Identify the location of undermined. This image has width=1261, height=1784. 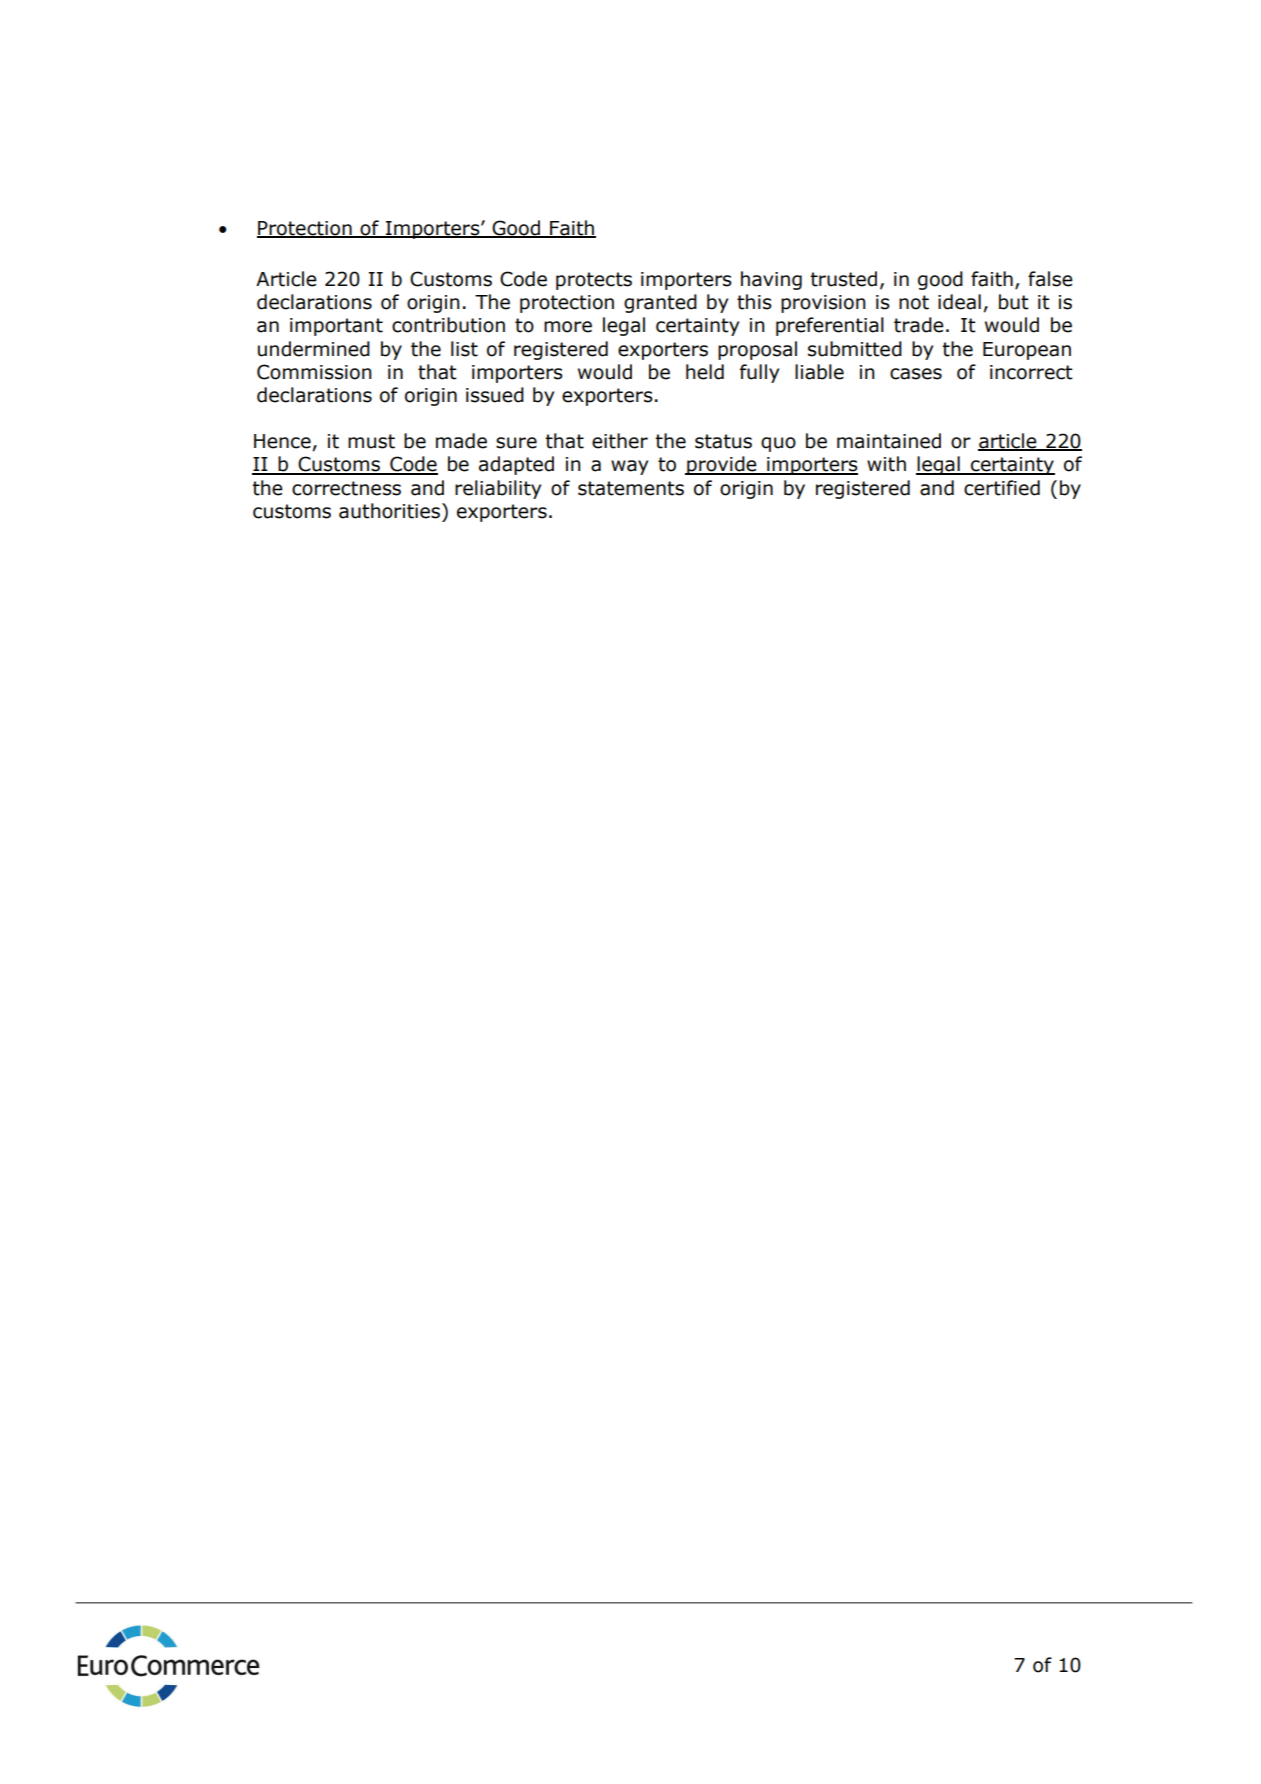
(314, 349).
